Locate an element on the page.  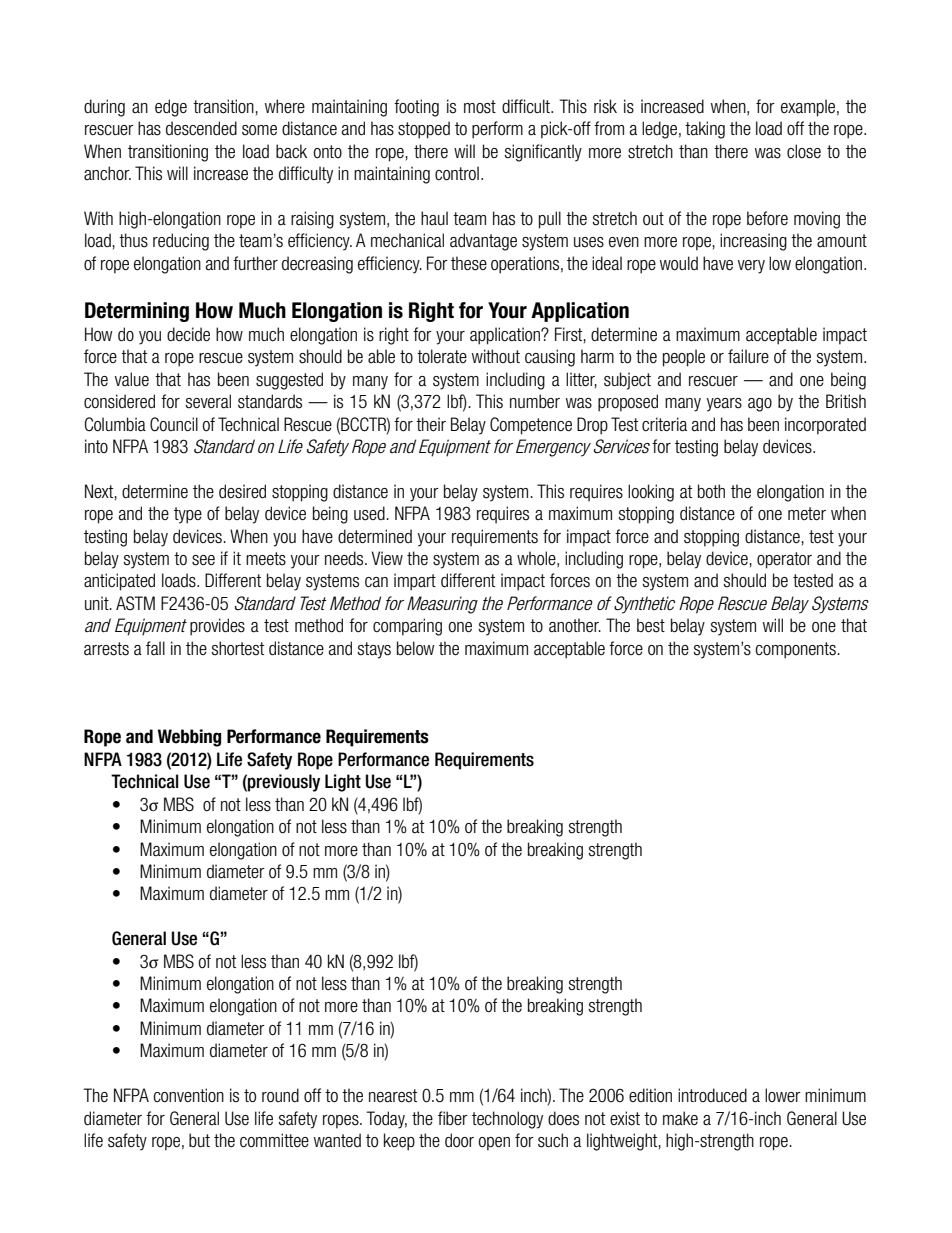
most is located at coordinates (480, 107).
